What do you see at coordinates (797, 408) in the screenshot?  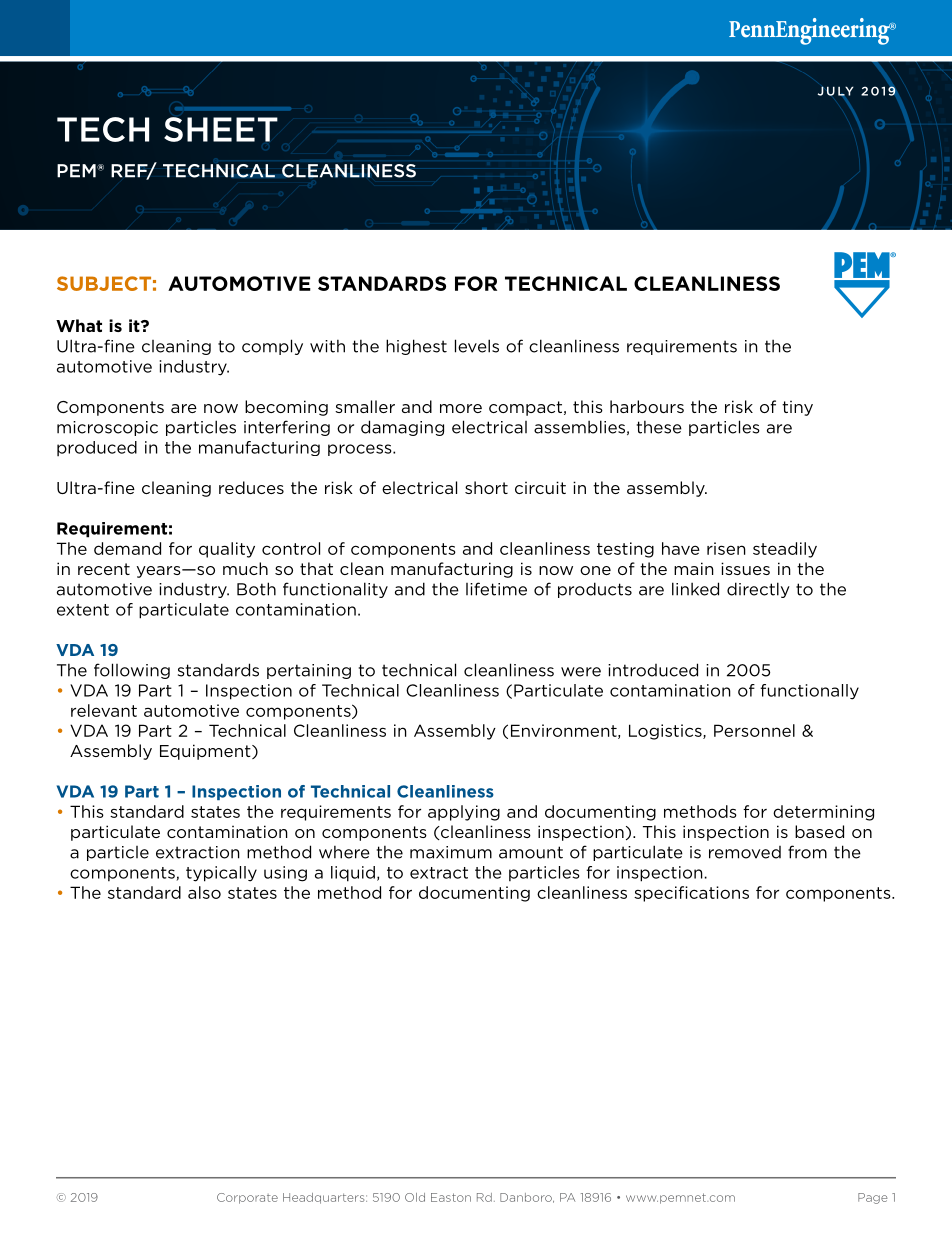 I see `tiny` at bounding box center [797, 408].
